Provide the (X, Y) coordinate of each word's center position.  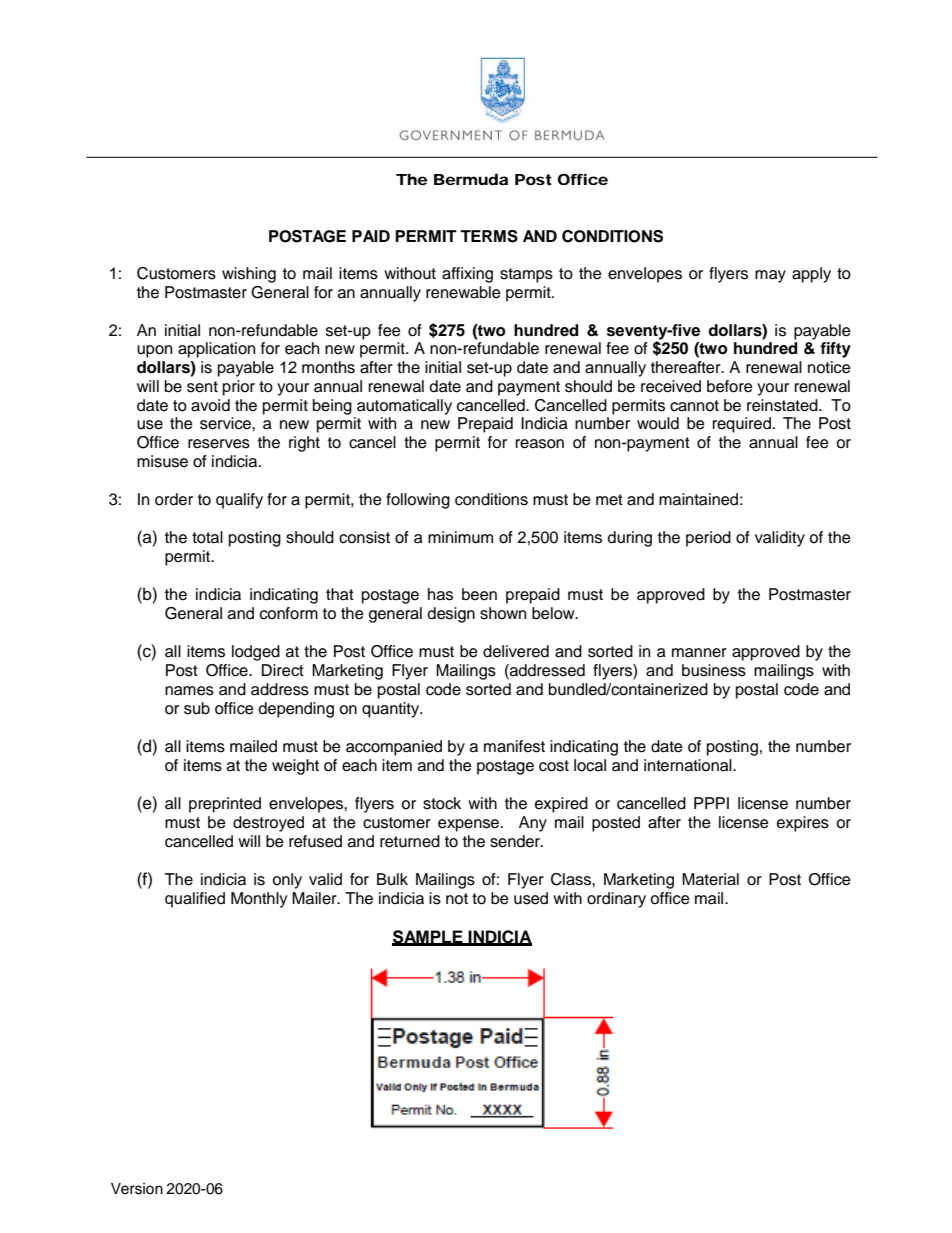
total (207, 537)
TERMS (489, 236)
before (730, 386)
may (770, 276)
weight (295, 767)
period (708, 539)
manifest (514, 746)
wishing (249, 275)
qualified (195, 900)
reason (540, 444)
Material (710, 879)
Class (572, 879)
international (689, 765)
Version (137, 1189)
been (479, 594)
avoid (210, 405)
